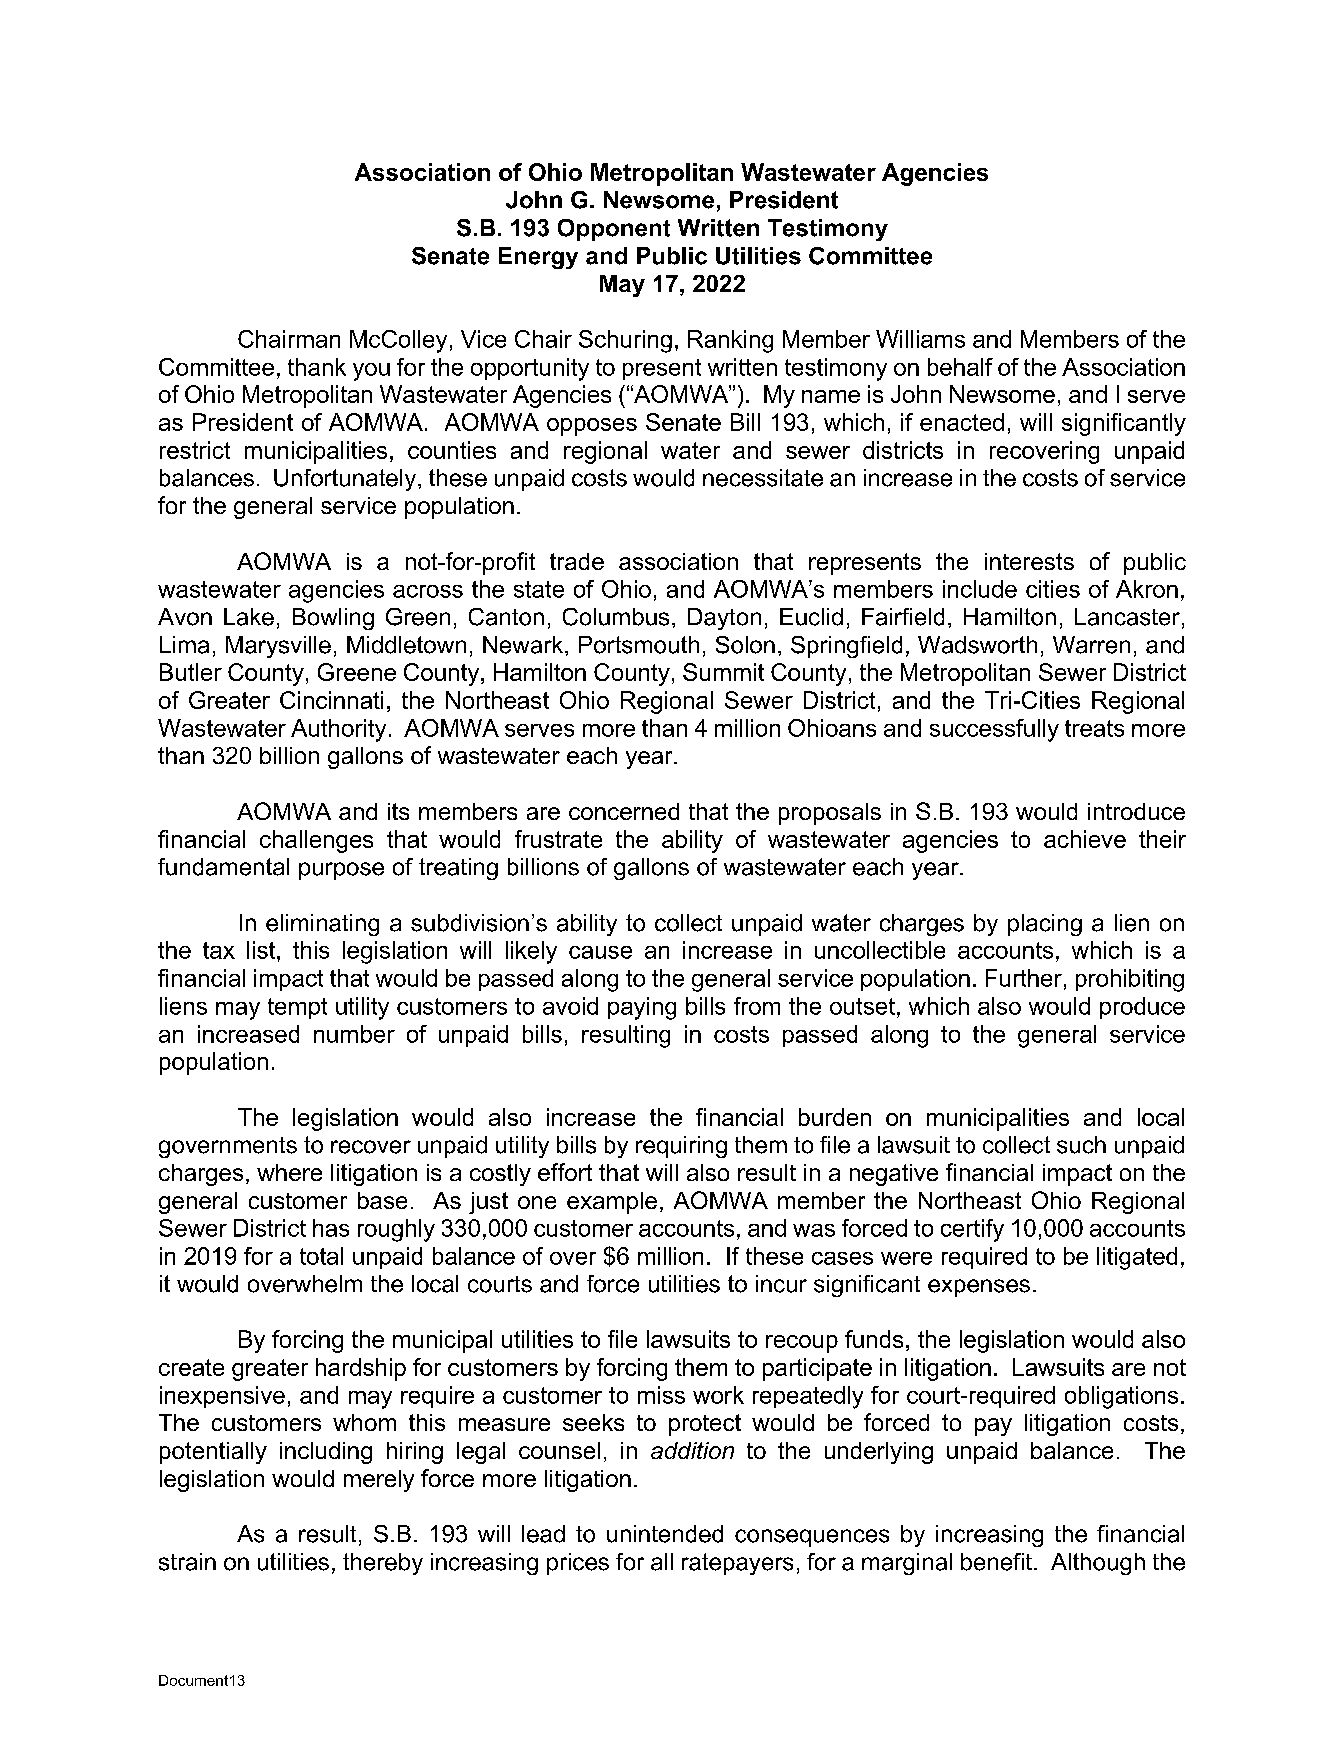 The height and width of the screenshot is (1740, 1344). I want to click on Opponent, so click(614, 230).
